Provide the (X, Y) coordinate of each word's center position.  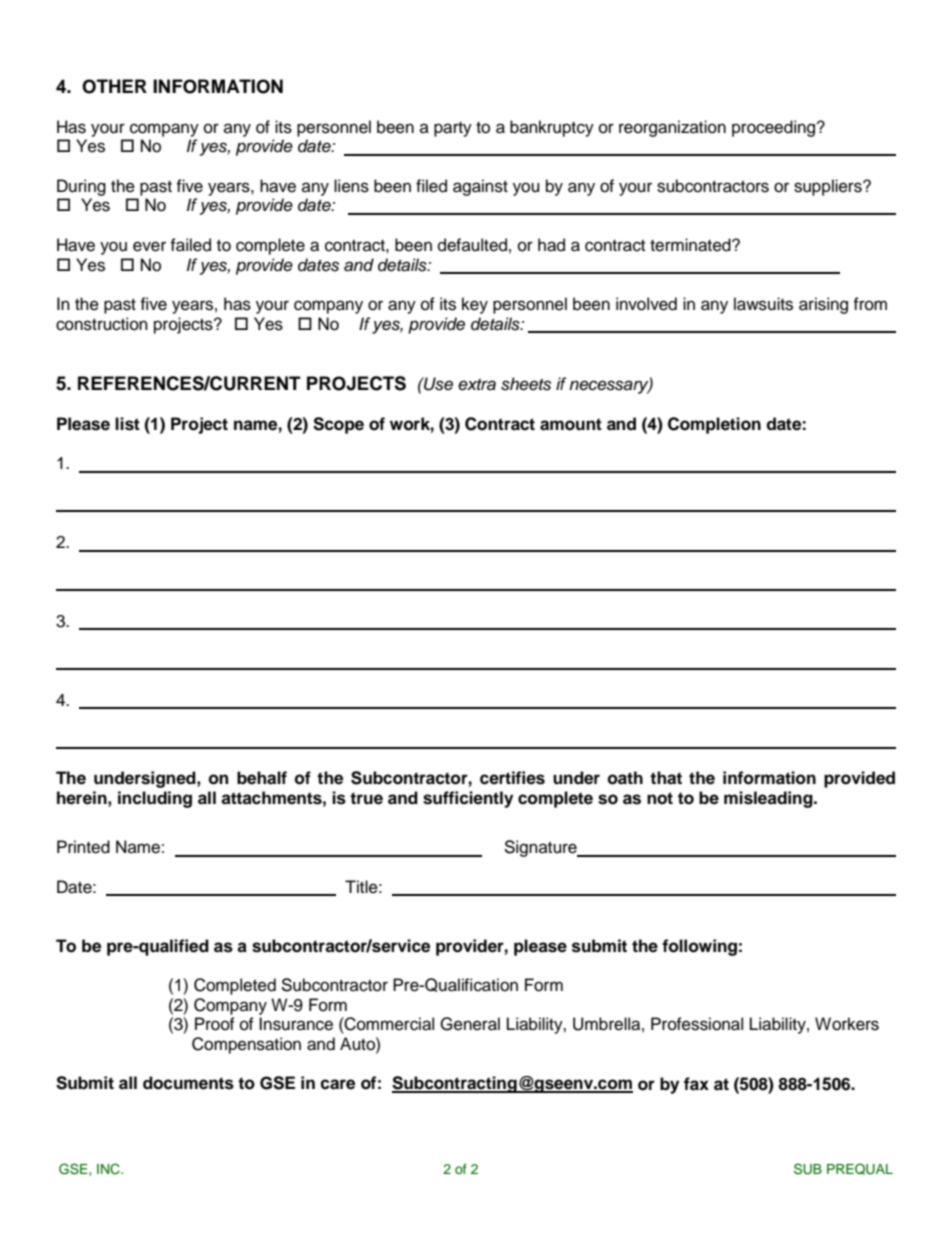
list (127, 424)
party (453, 129)
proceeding (773, 128)
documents (188, 1083)
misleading (769, 799)
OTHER (114, 86)
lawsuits (763, 304)
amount (571, 424)
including (155, 799)
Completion (714, 425)
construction (102, 324)
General (470, 1024)
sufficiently (468, 799)
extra (477, 385)
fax (696, 1084)
